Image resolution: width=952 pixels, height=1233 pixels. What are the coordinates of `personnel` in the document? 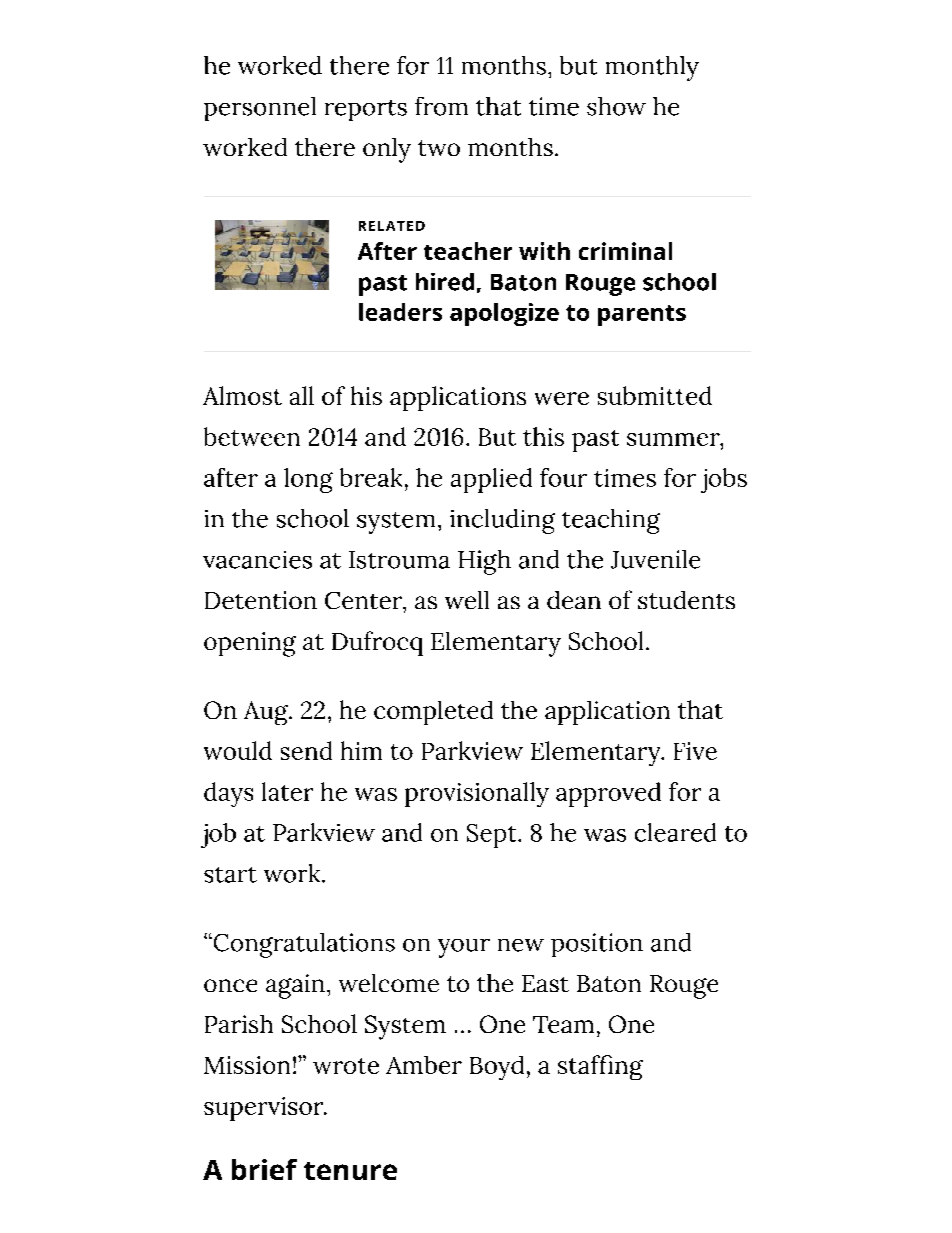 It's located at (260, 109).
